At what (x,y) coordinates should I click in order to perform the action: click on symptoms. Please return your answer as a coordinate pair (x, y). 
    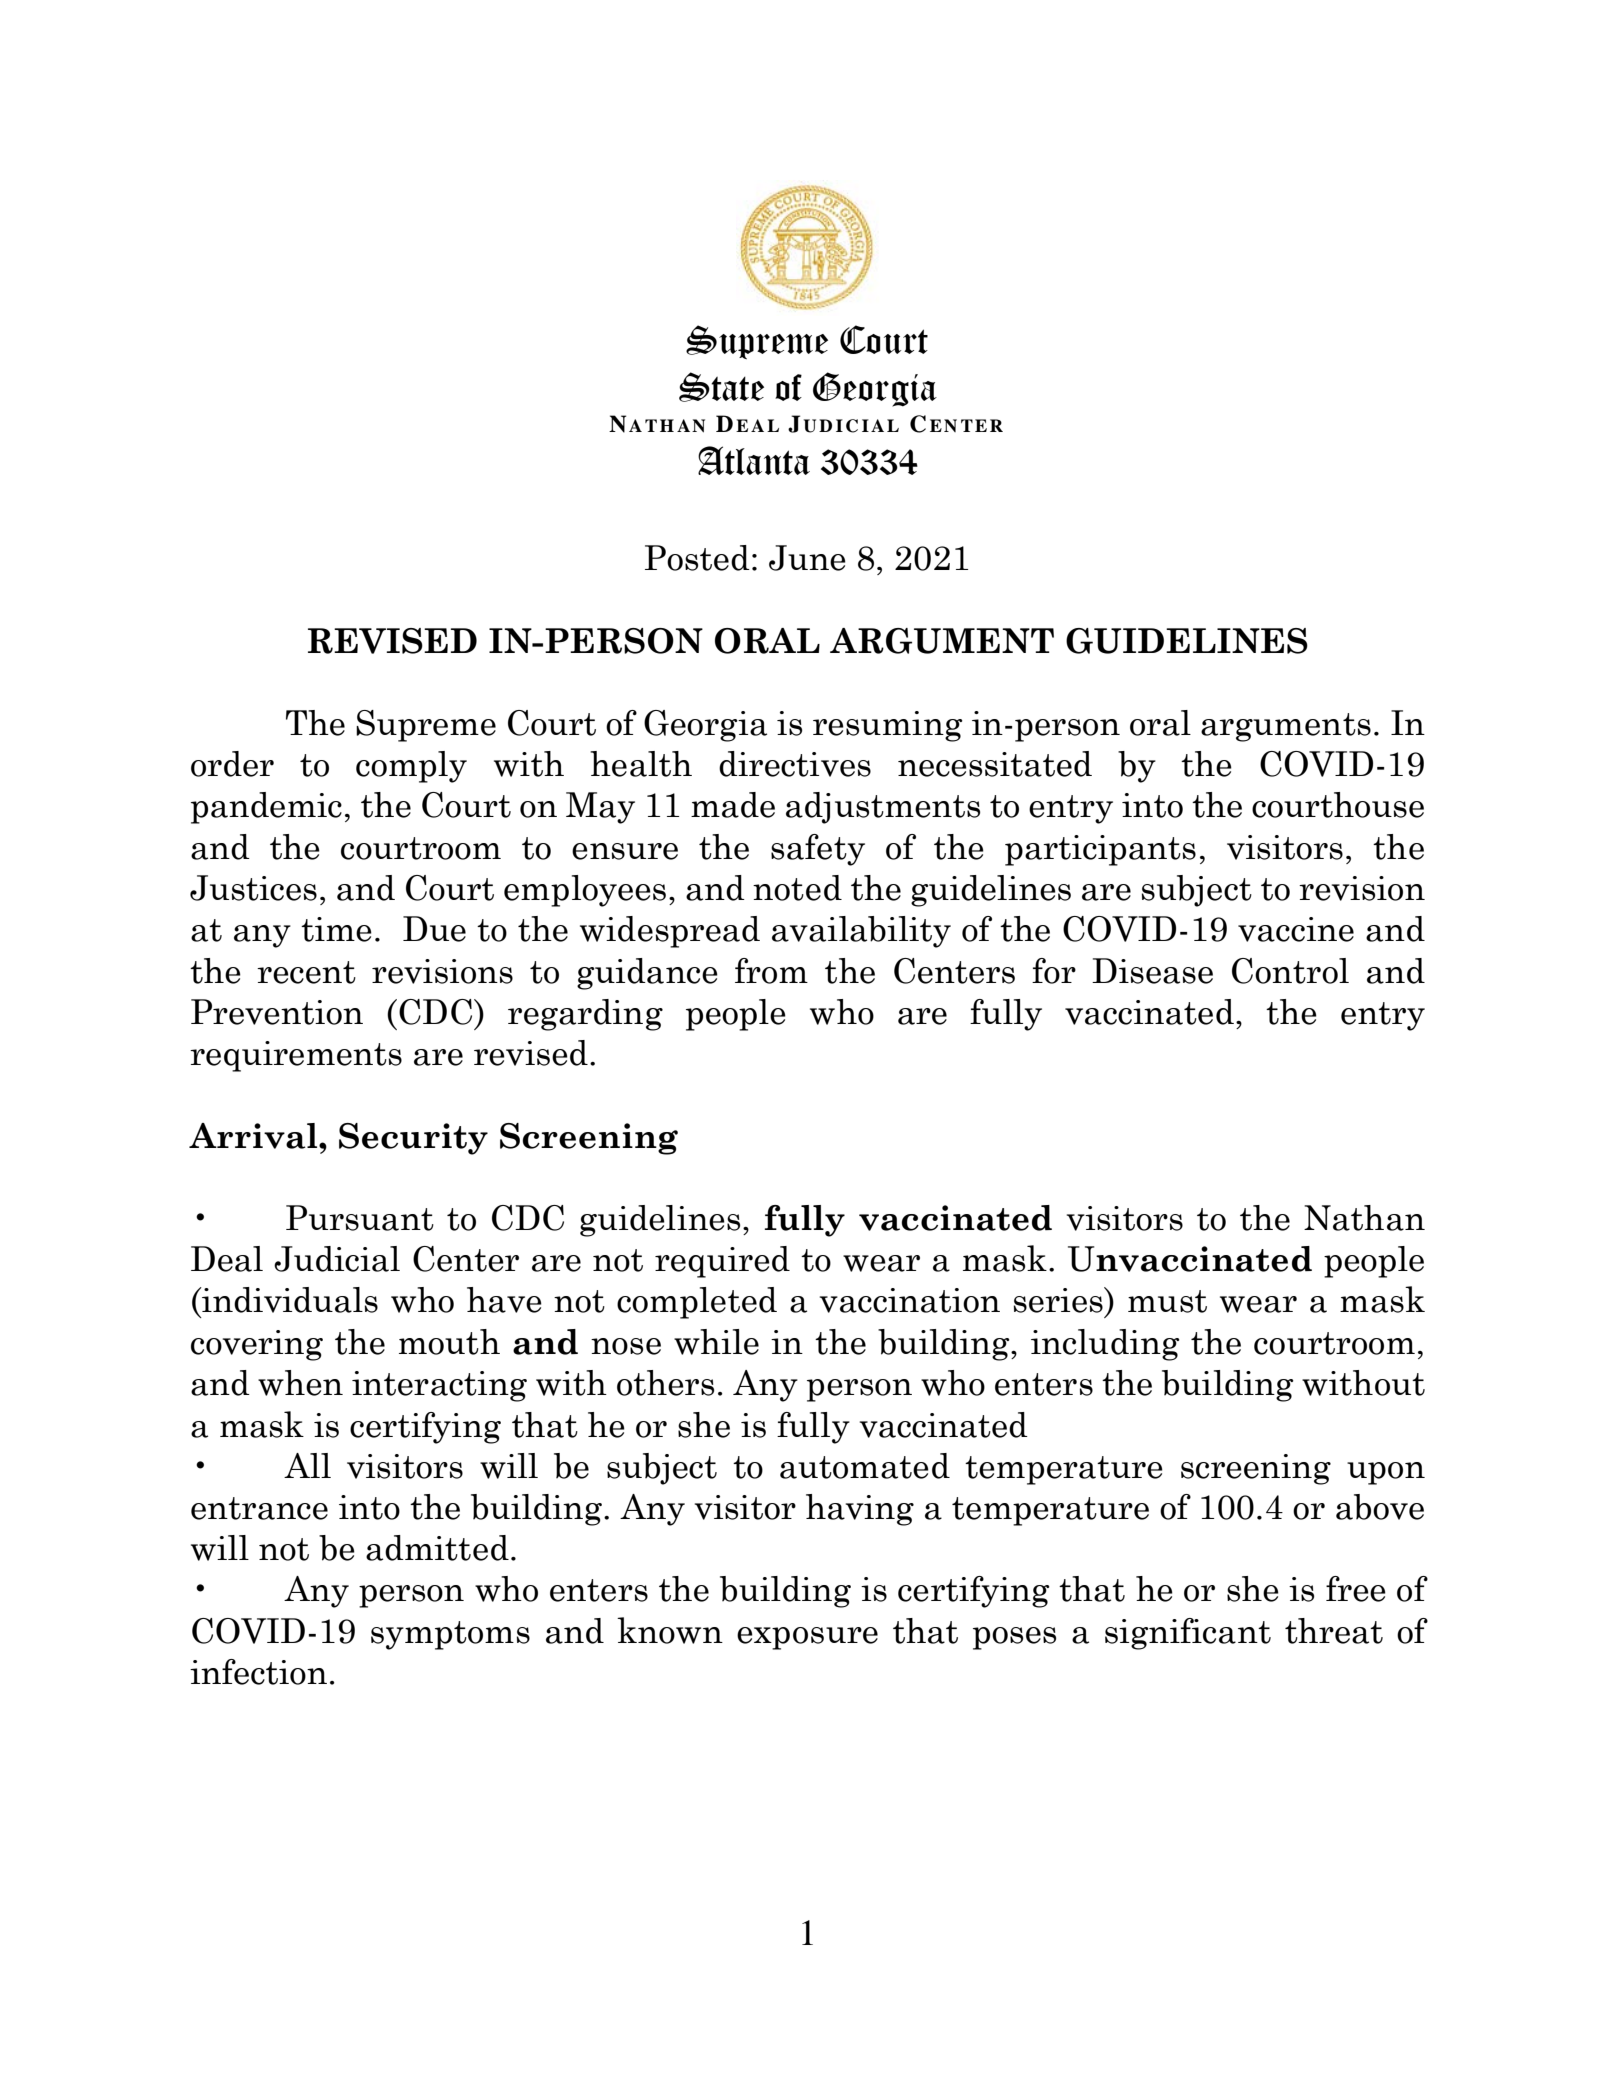
    Looking at the image, I should click on (450, 1635).
